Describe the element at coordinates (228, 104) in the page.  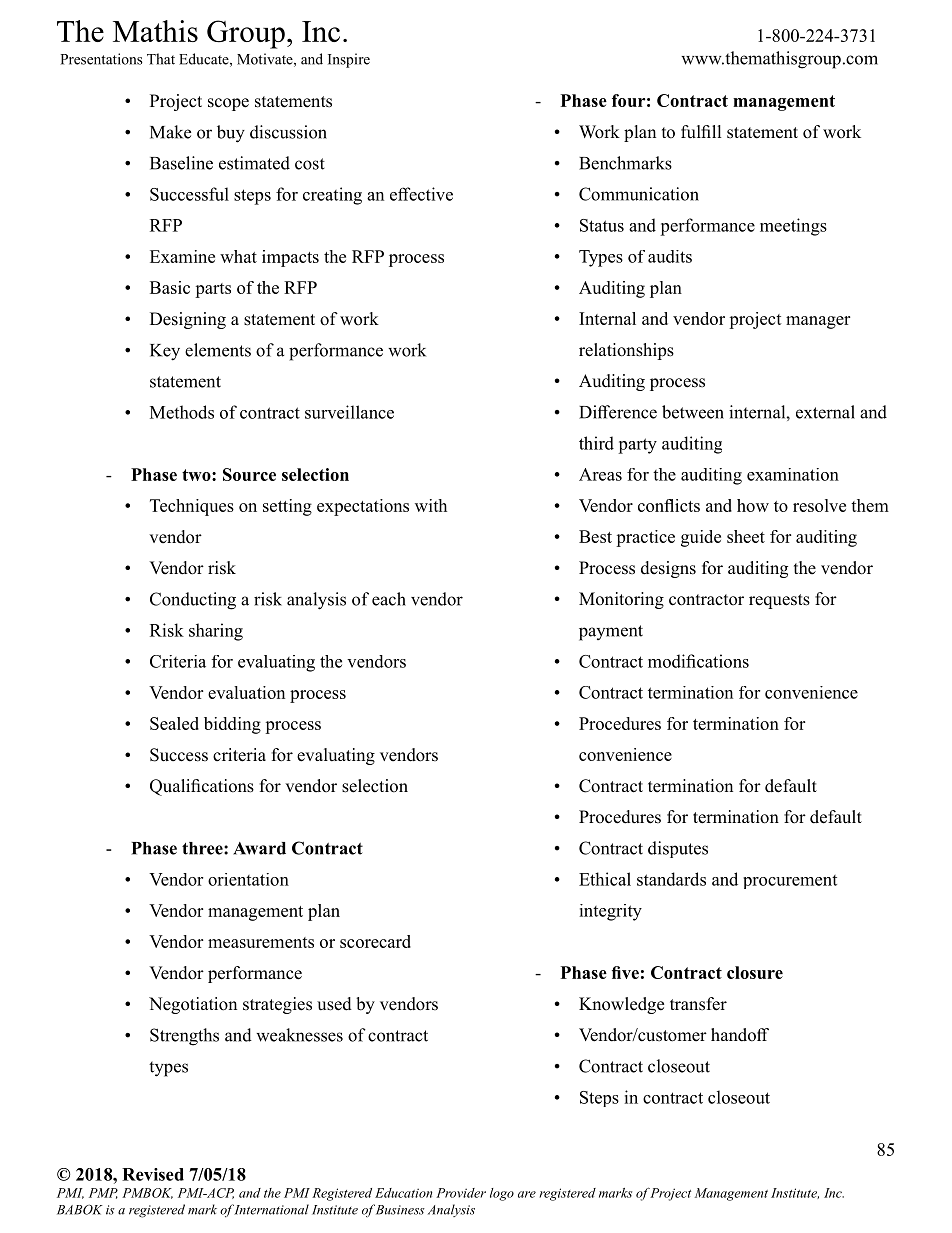
I see `scope` at that location.
